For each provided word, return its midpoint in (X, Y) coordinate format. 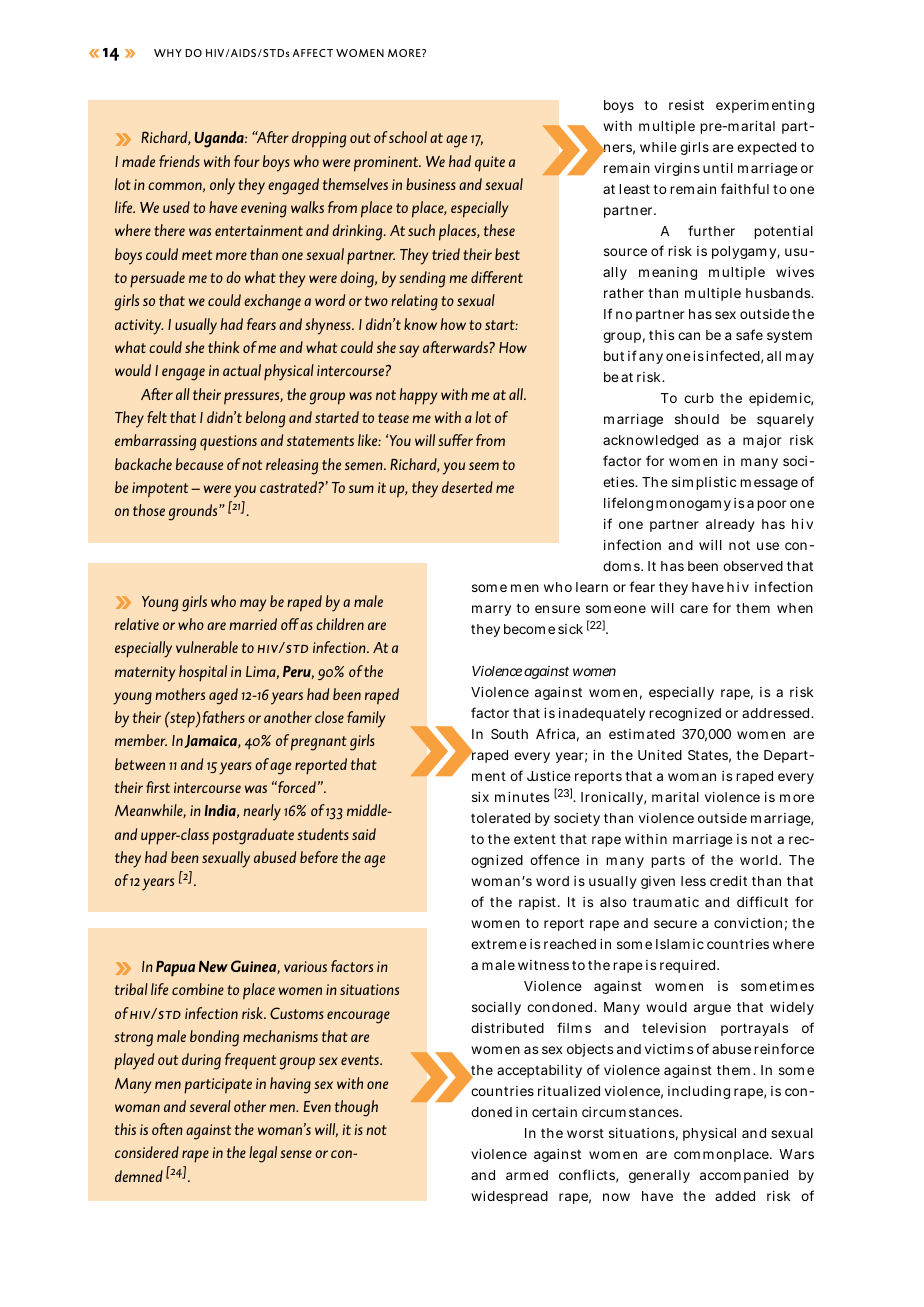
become (529, 629)
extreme (499, 944)
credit (728, 881)
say (409, 351)
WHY (168, 53)
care (694, 609)
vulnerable (207, 647)
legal (263, 1154)
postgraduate (253, 836)
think (223, 347)
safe (749, 334)
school (408, 137)
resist (686, 105)
